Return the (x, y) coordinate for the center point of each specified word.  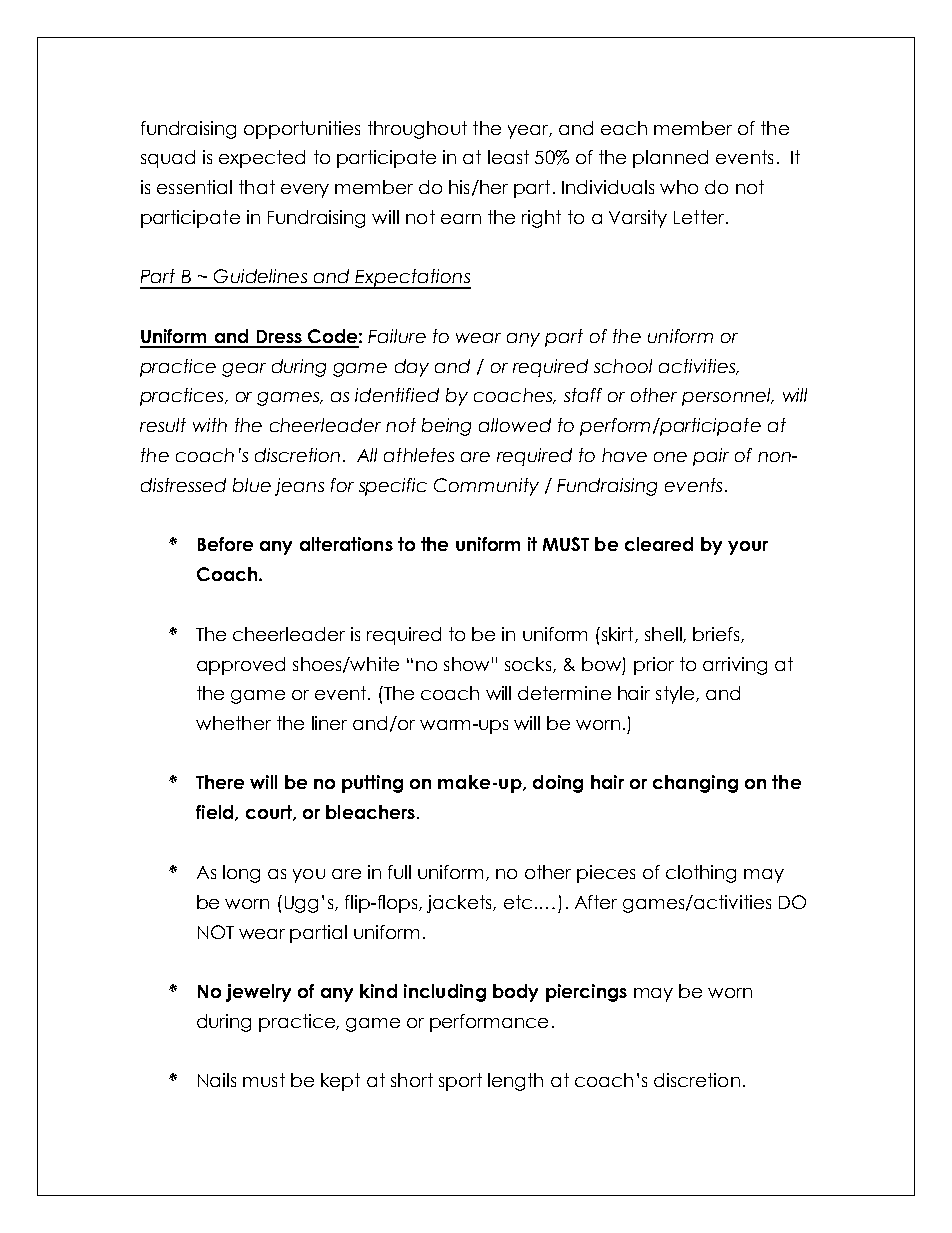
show (466, 664)
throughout (417, 130)
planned (670, 159)
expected (262, 159)
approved (241, 666)
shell (664, 635)
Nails (217, 1080)
